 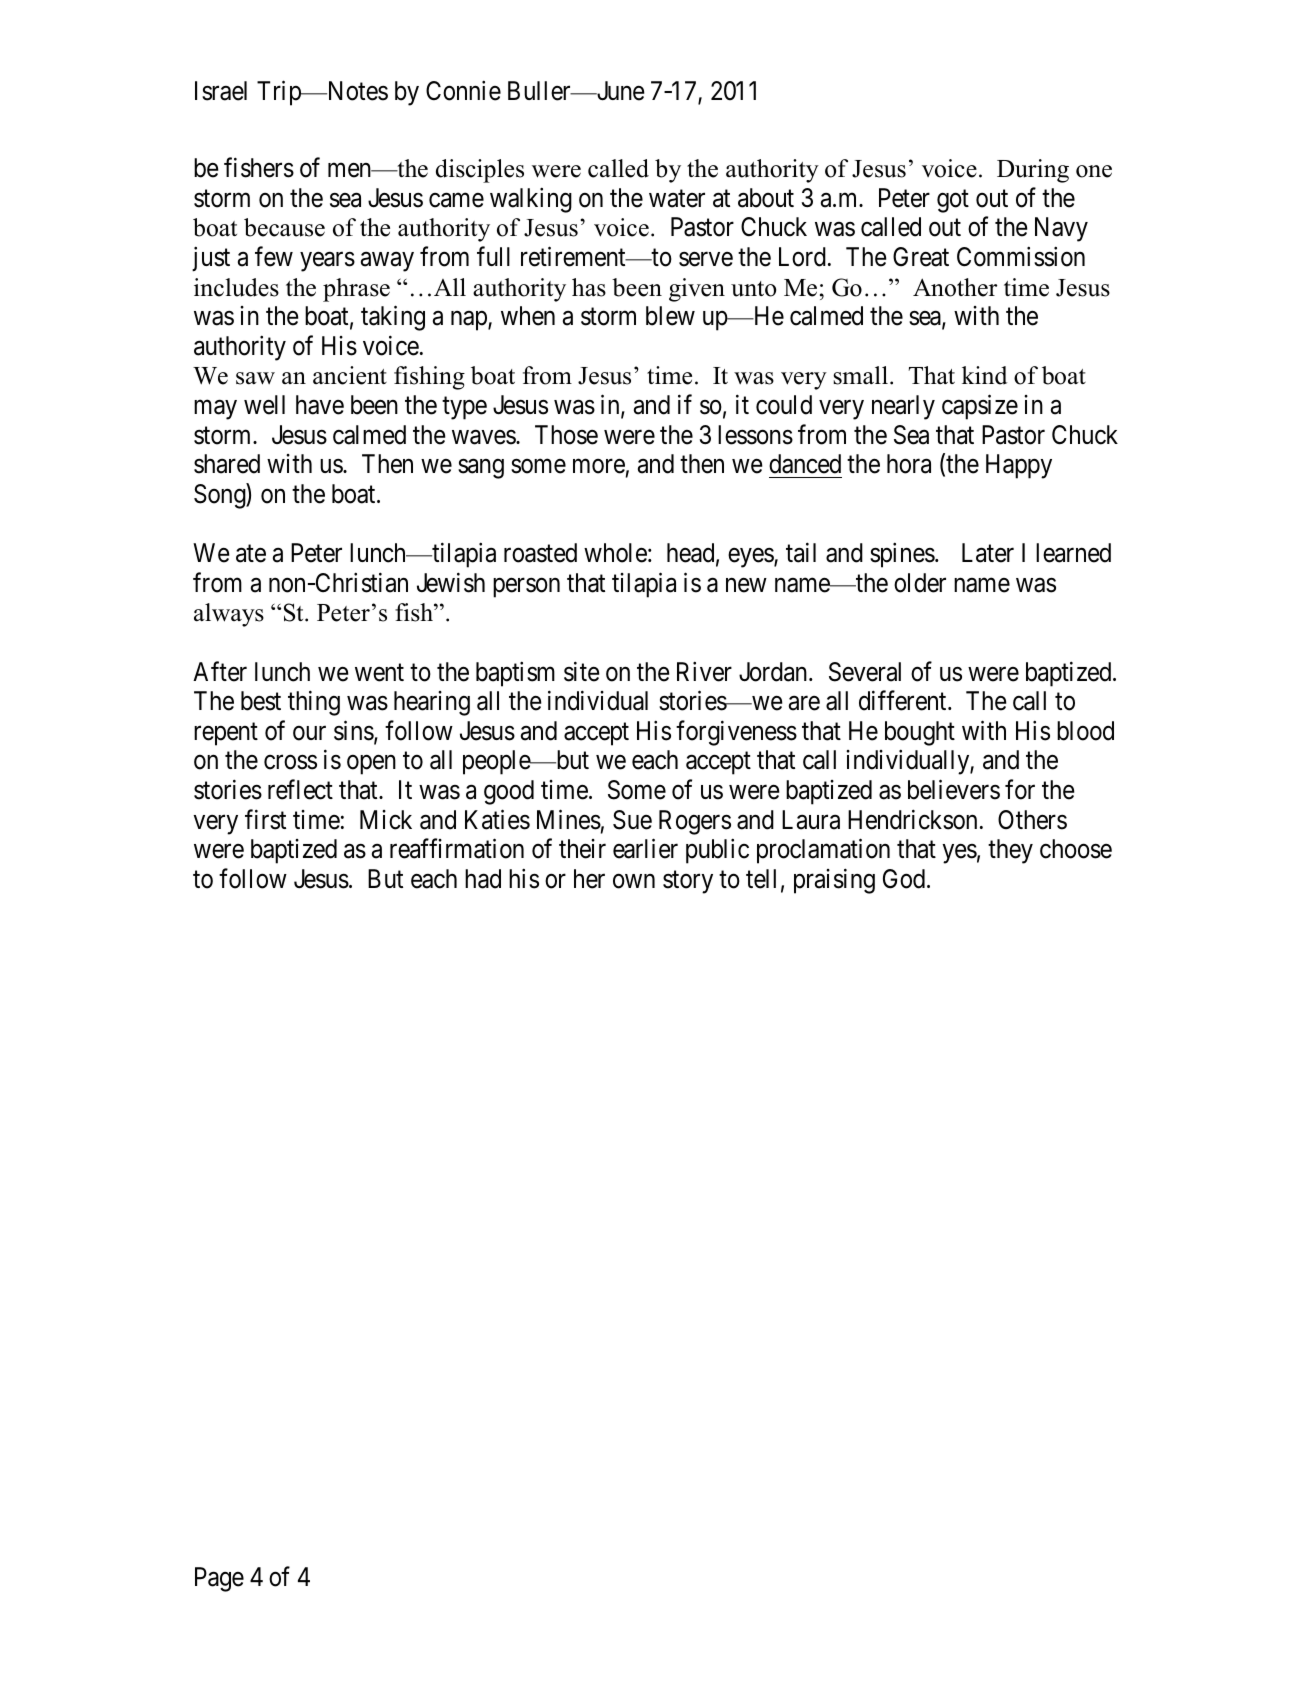 I want to click on Israel, so click(x=221, y=91).
